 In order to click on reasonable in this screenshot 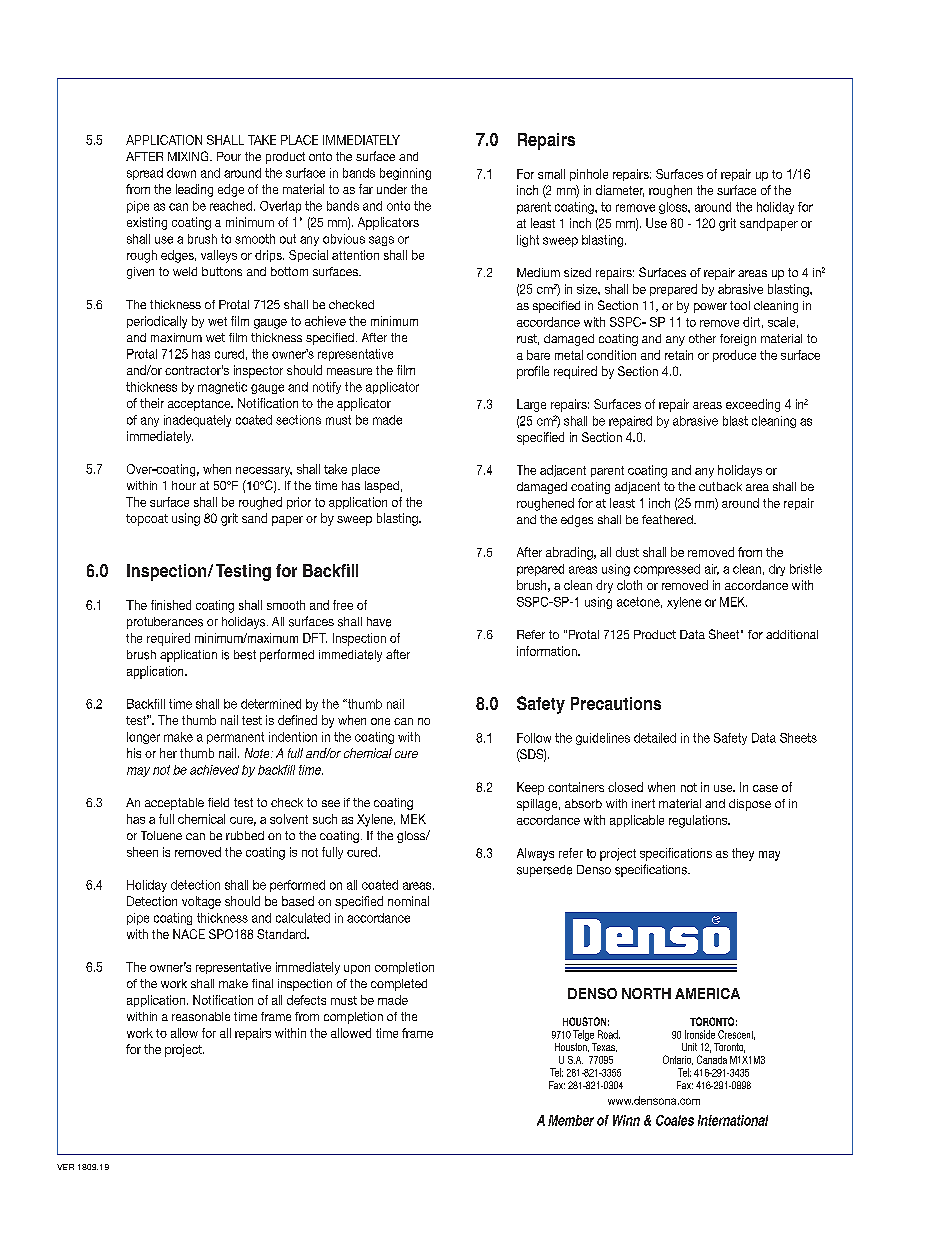, I will do `click(201, 1016)`.
